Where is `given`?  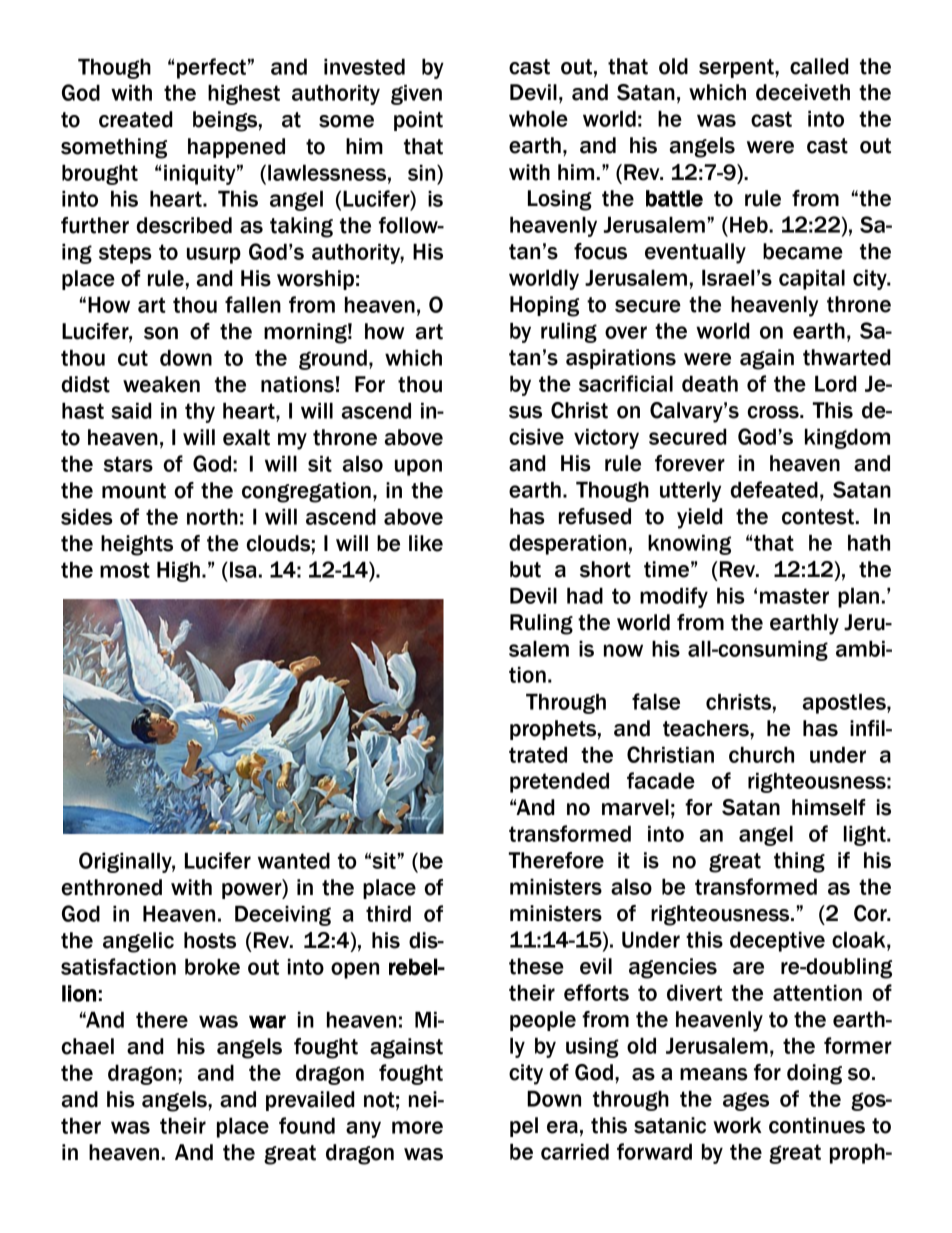 given is located at coordinates (416, 94).
